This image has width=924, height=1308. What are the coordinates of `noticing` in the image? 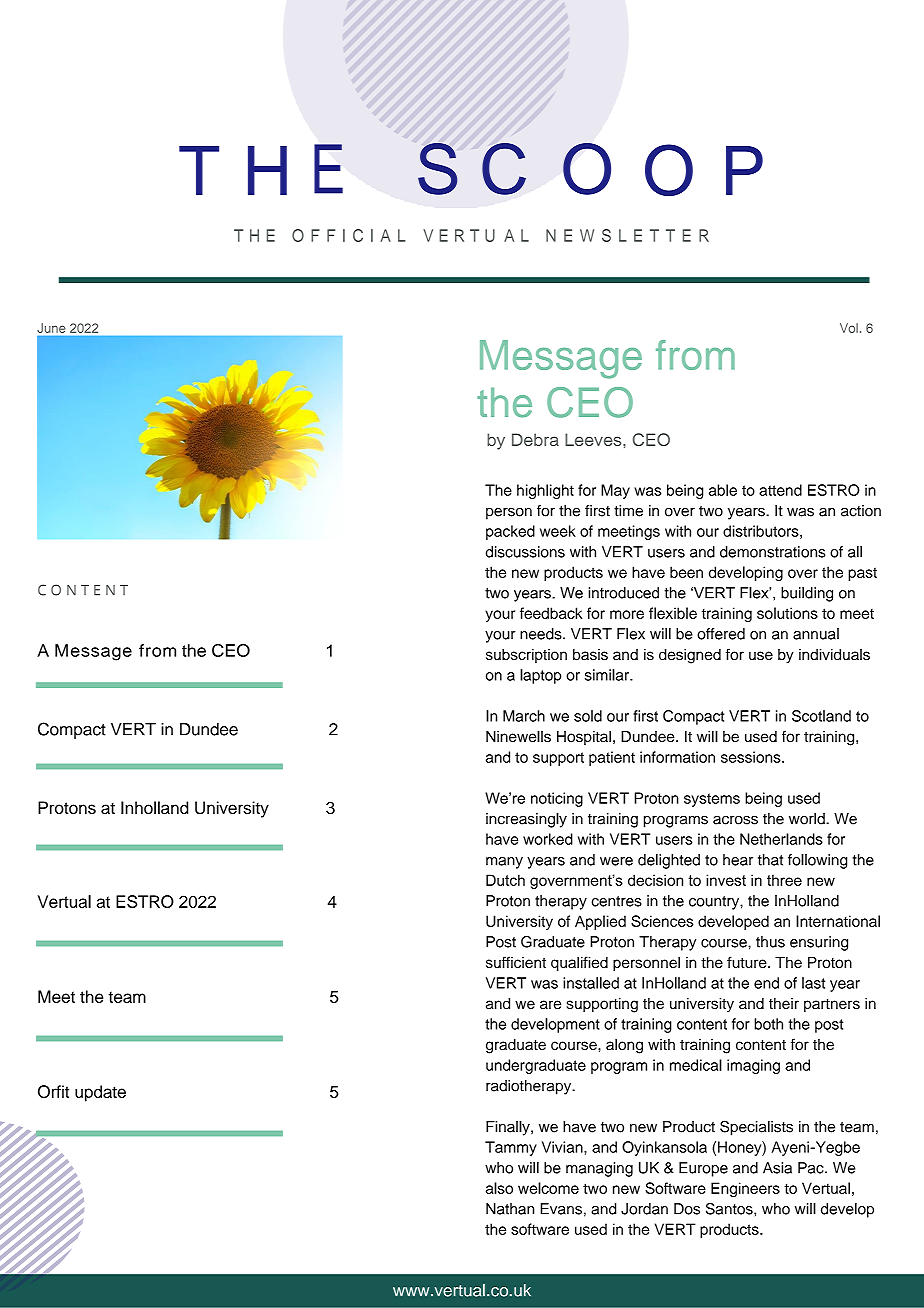 It's located at (557, 799).
